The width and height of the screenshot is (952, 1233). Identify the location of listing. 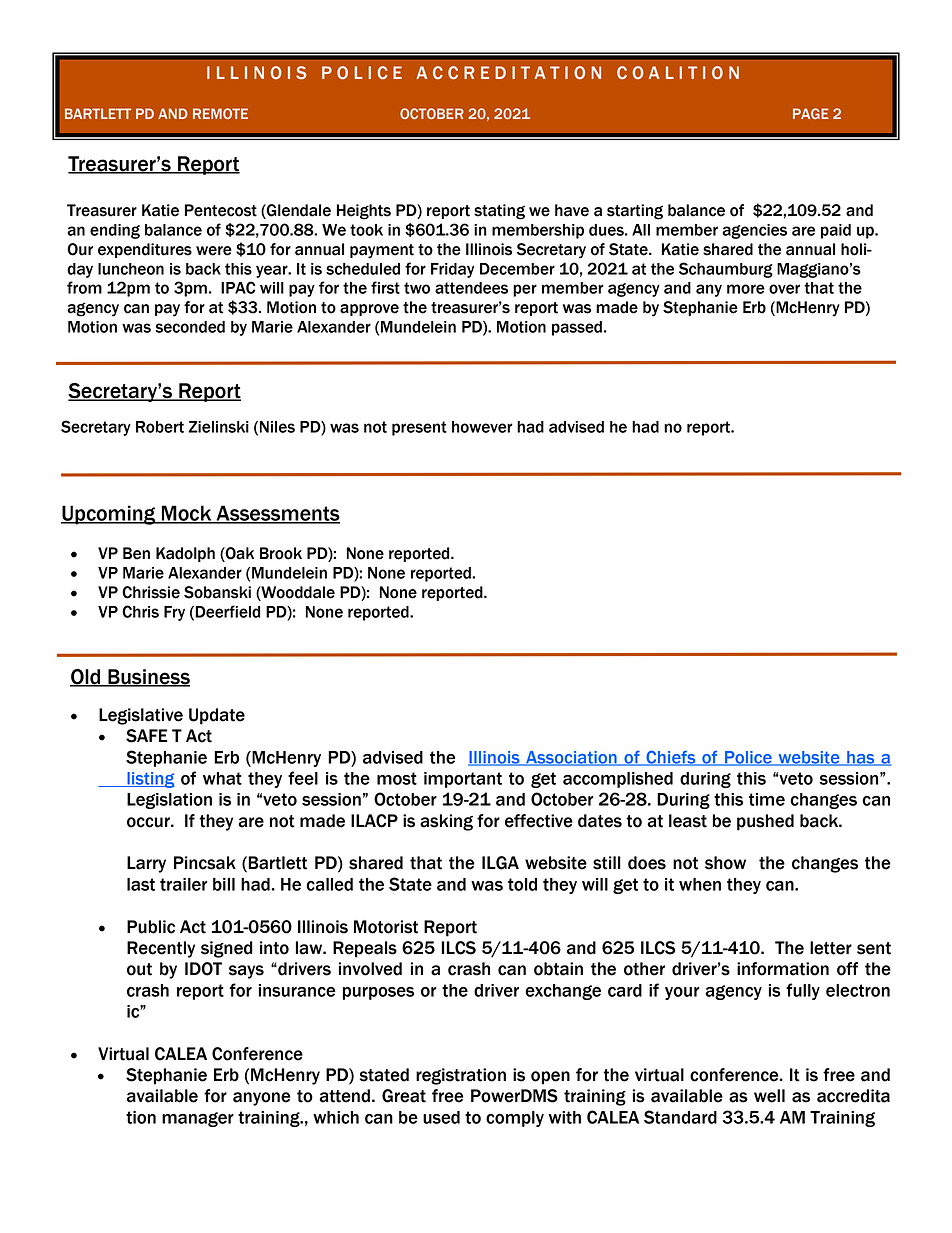
(150, 780).
